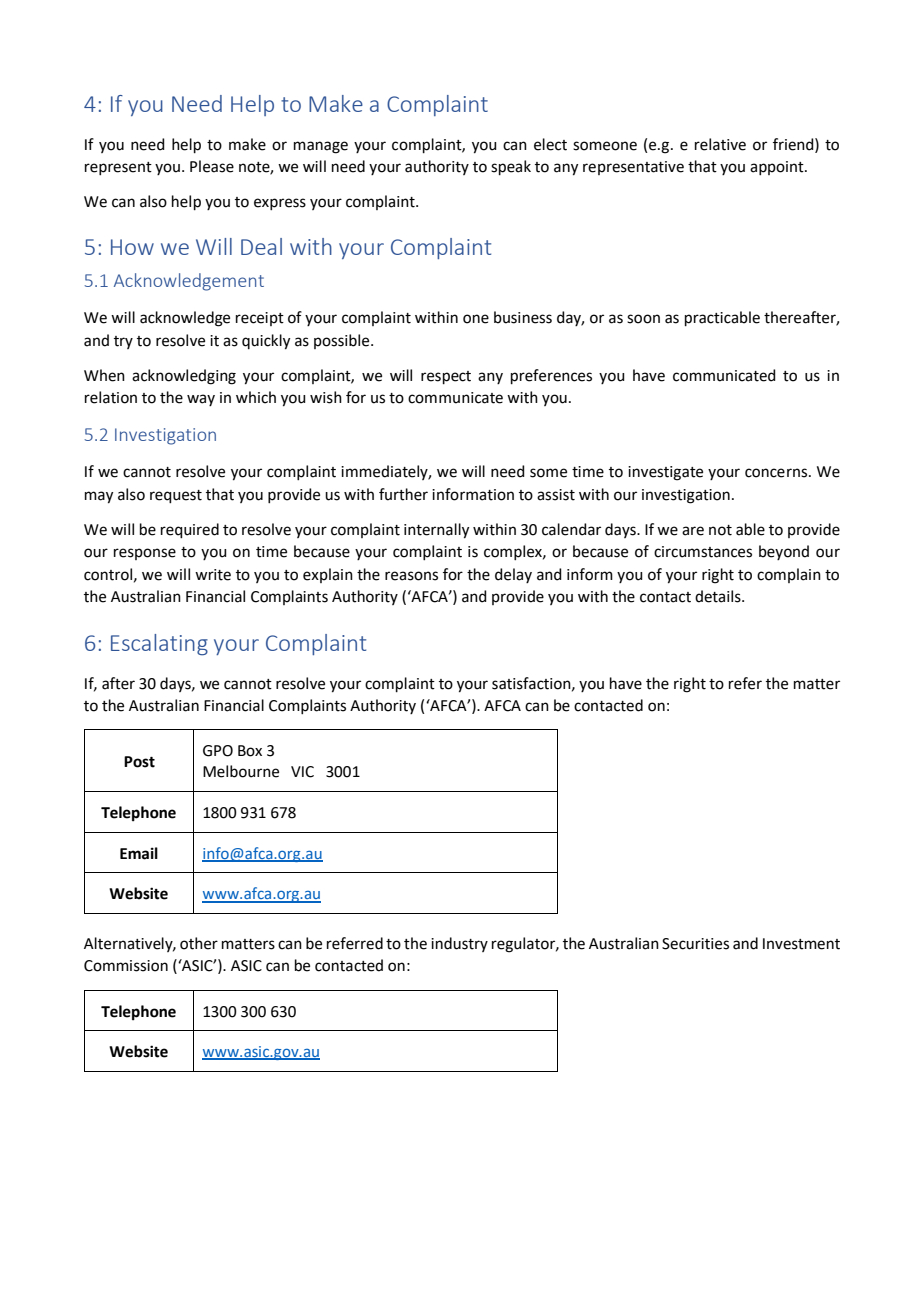  I want to click on respect, so click(446, 377).
